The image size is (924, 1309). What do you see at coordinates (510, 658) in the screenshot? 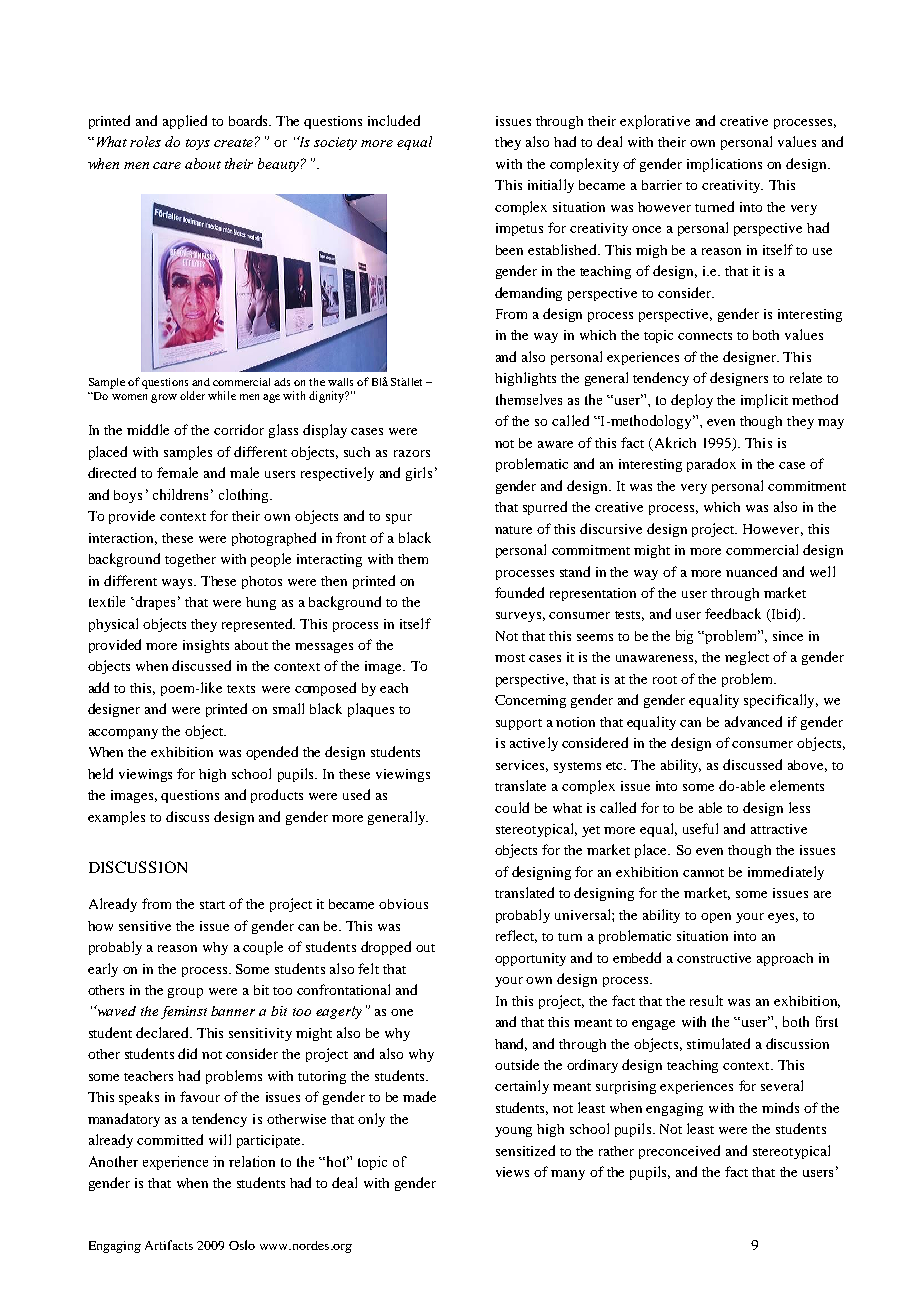
I see `most` at bounding box center [510, 658].
